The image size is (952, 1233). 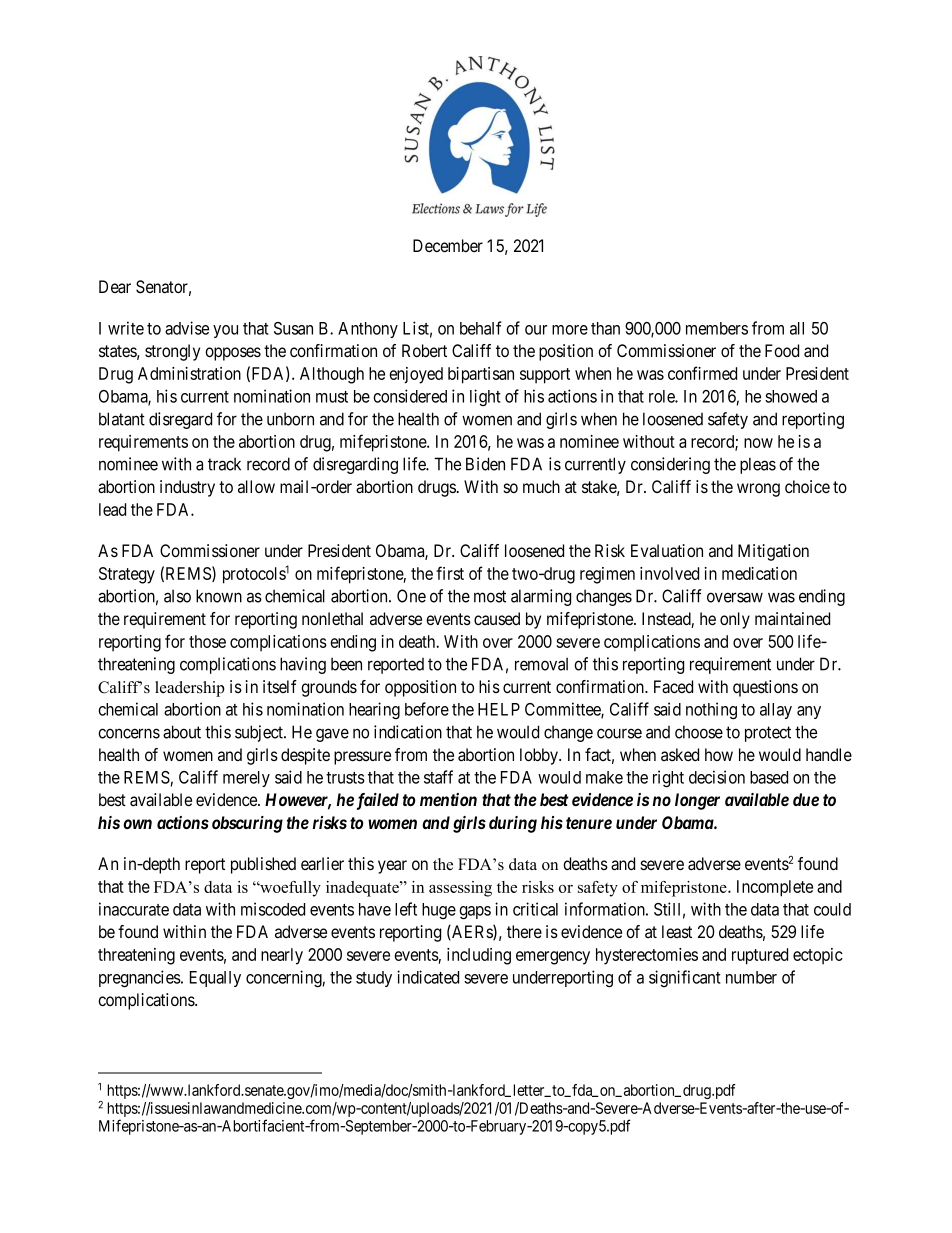 What do you see at coordinates (499, 709) in the image?
I see `HELP` at bounding box center [499, 709].
